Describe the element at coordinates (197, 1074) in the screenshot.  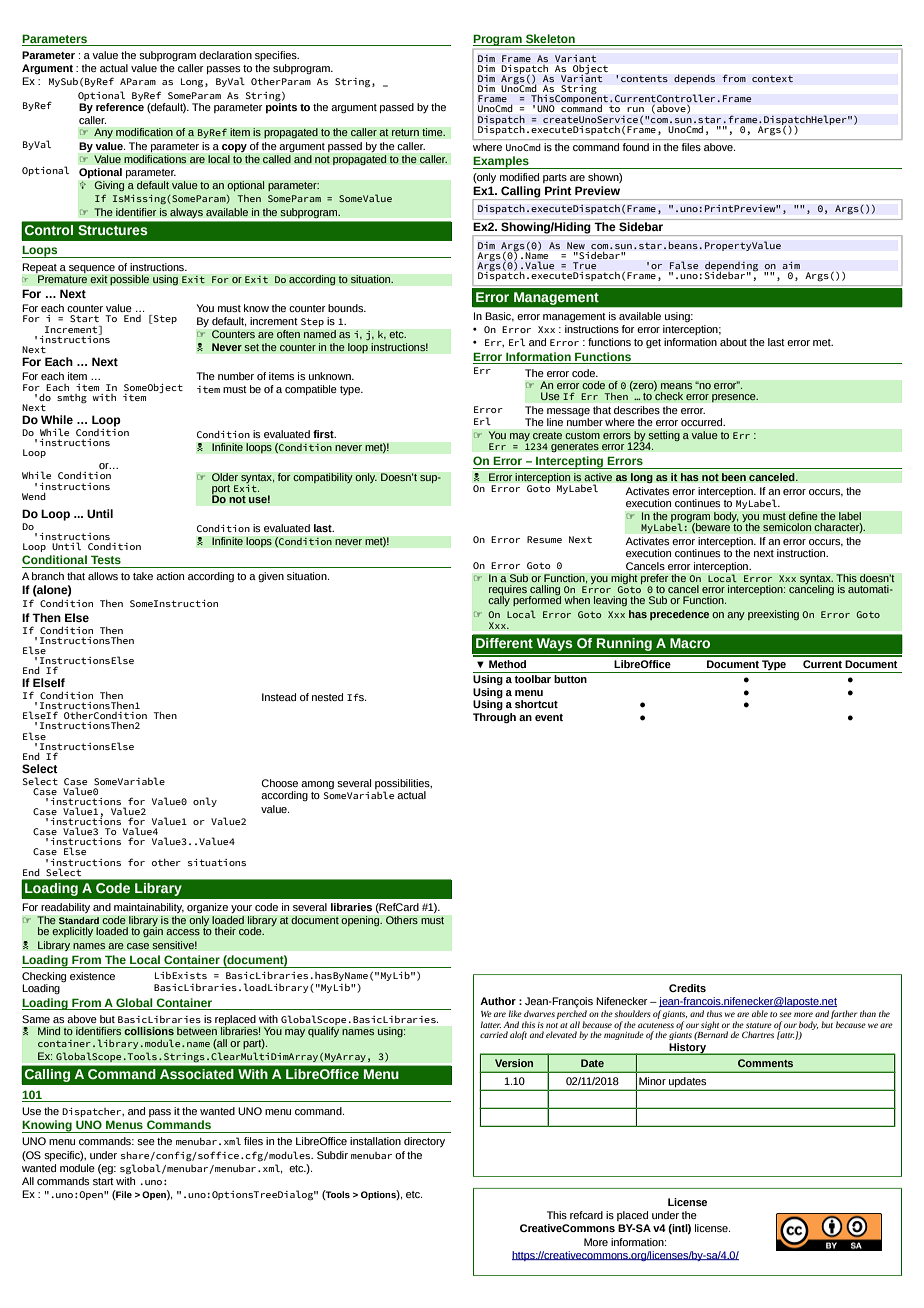
I see `Associated` at that location.
